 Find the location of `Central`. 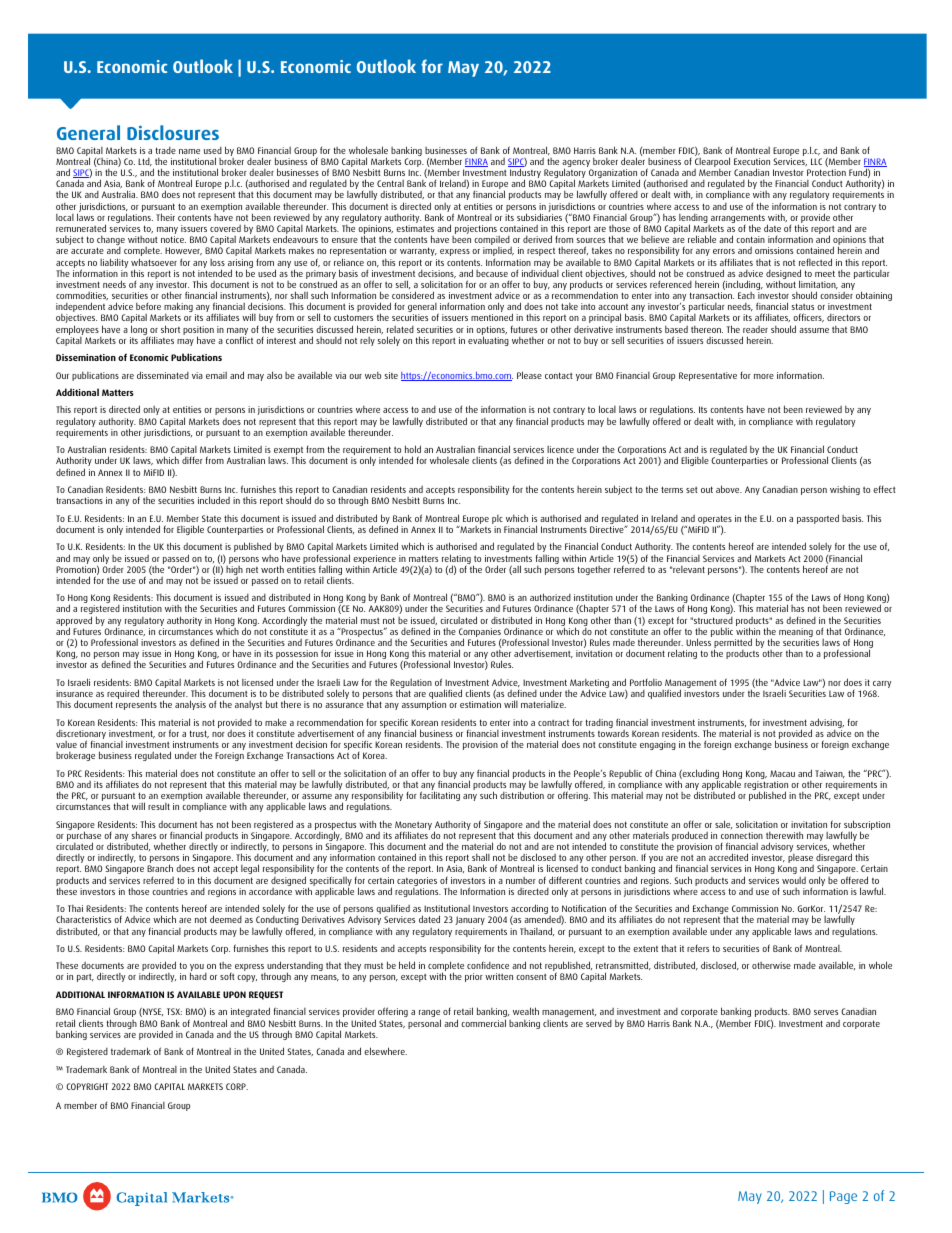

Central is located at coordinates (390, 183).
